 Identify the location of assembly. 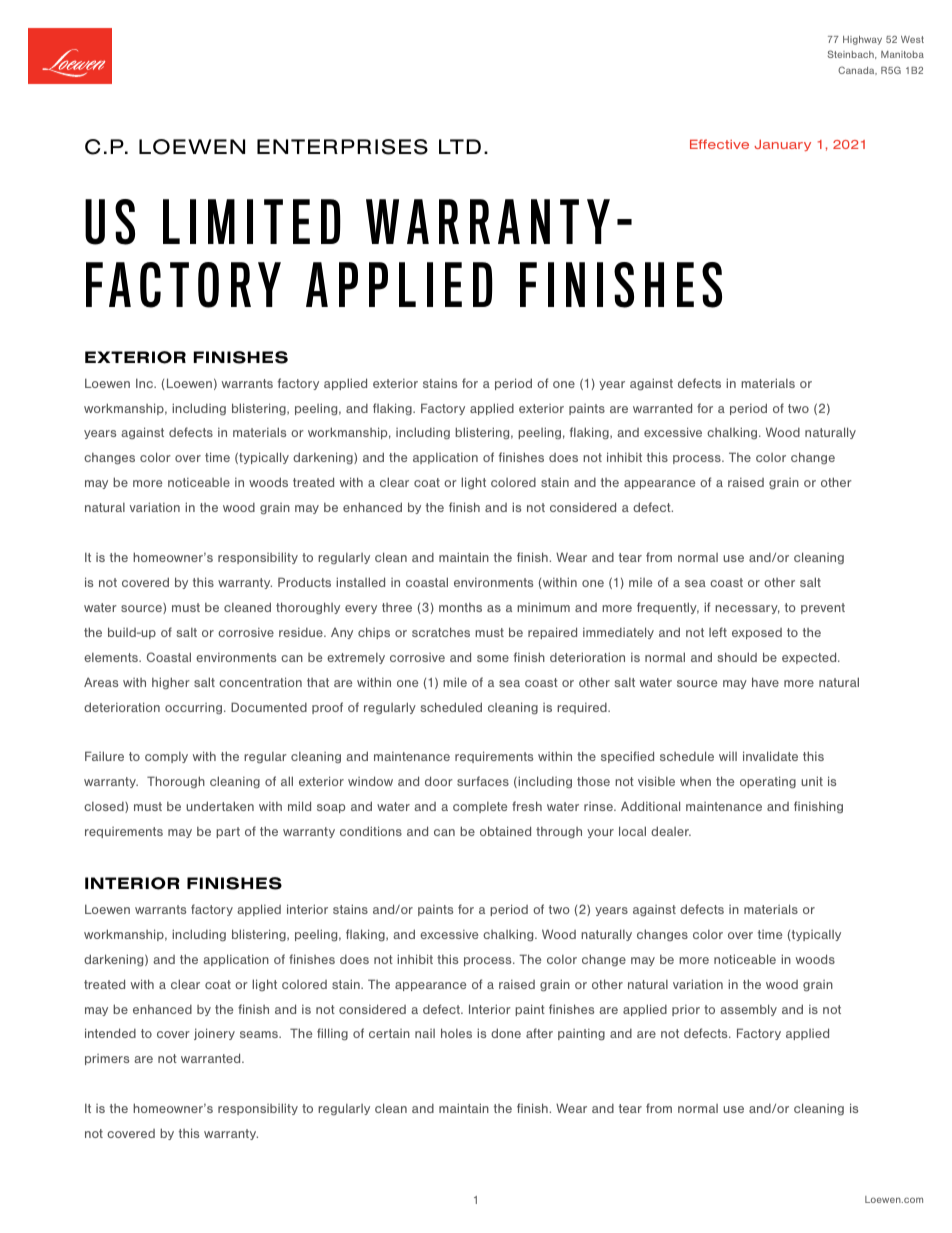
(748, 1010).
